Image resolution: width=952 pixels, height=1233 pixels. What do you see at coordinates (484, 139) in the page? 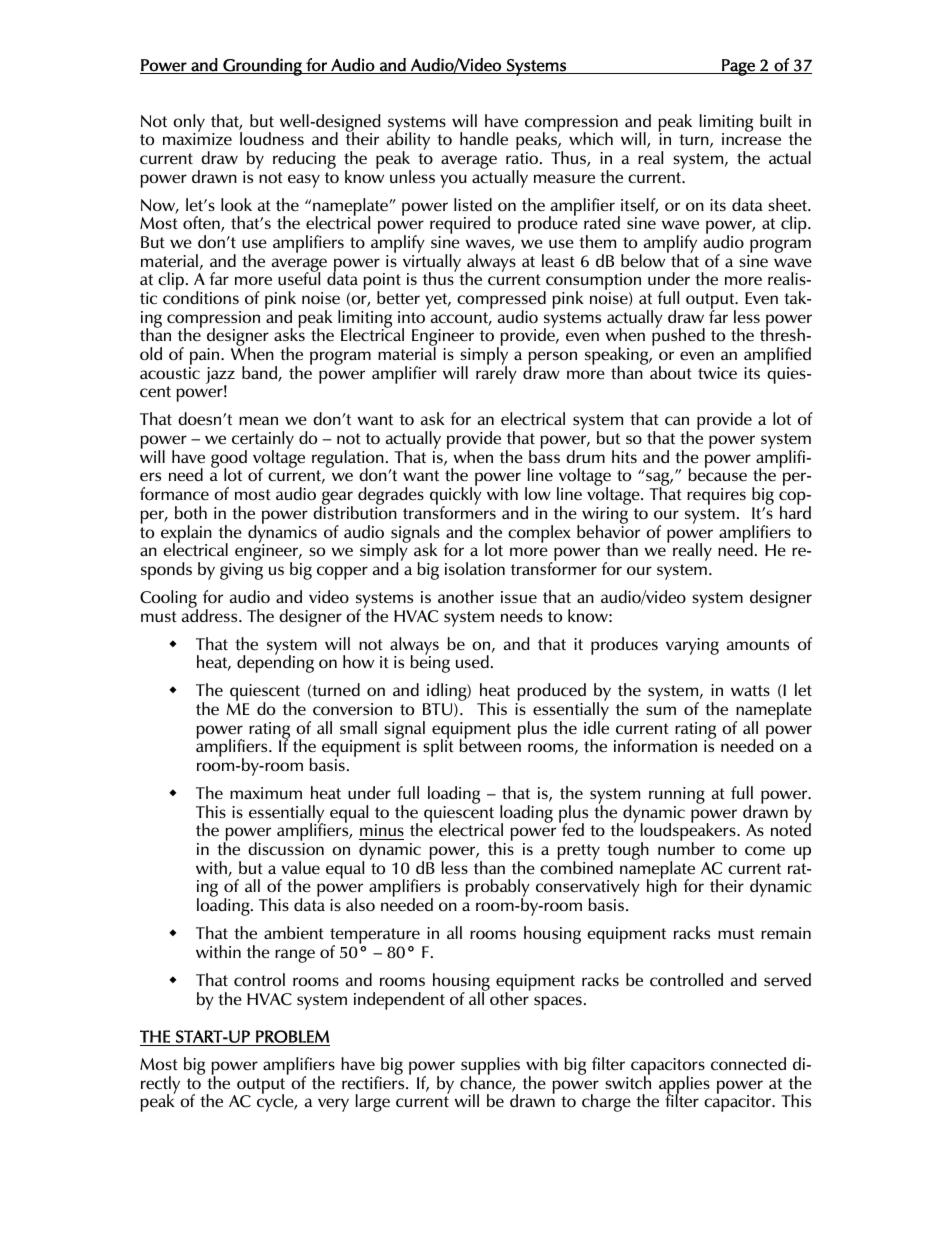
I see `handle` at bounding box center [484, 139].
